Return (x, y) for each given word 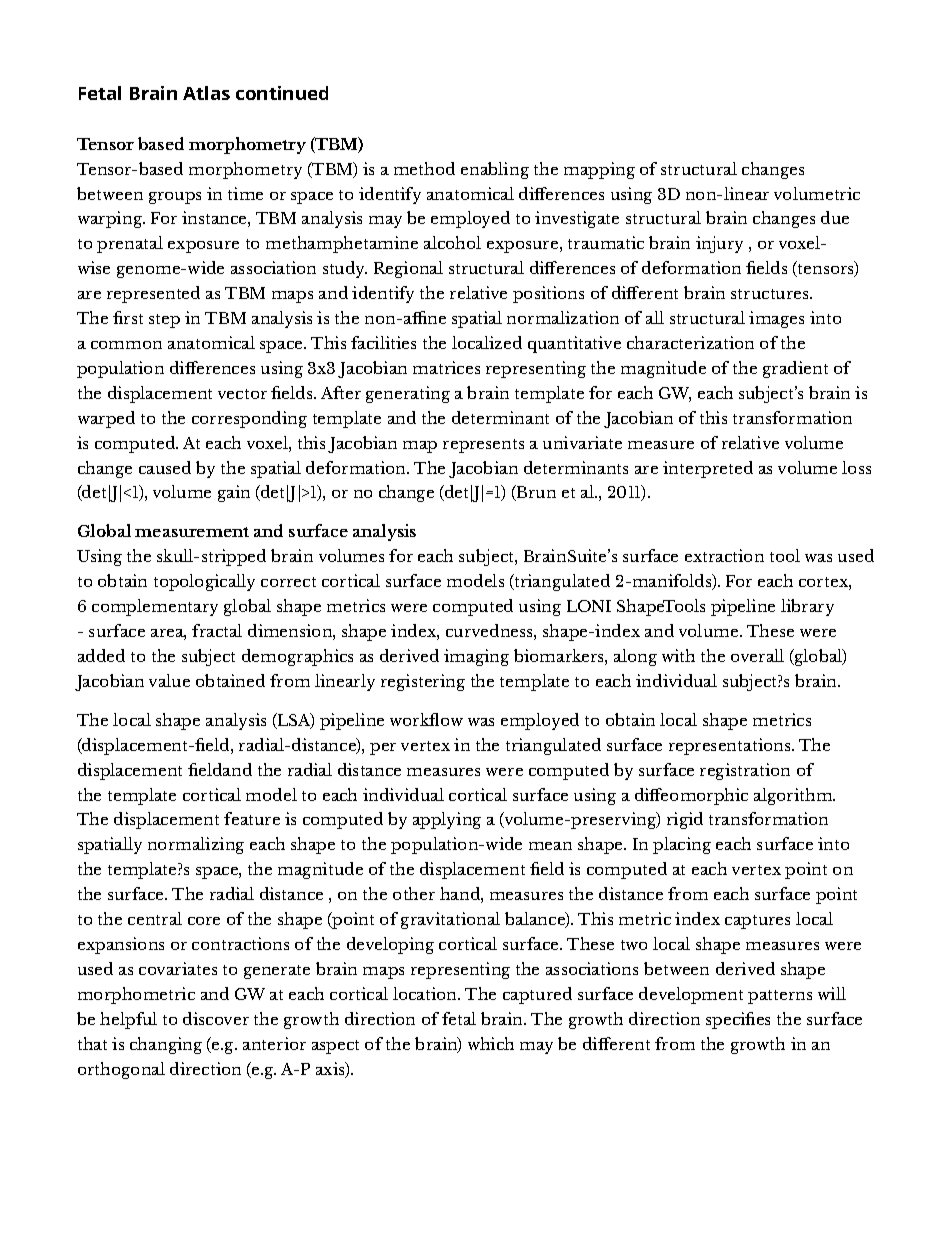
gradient (795, 369)
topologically (204, 582)
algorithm (794, 796)
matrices (446, 367)
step (164, 321)
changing (166, 1045)
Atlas (206, 93)
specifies (738, 1020)
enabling (495, 170)
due (835, 217)
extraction (724, 555)
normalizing (196, 845)
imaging (476, 657)
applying (447, 820)
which (491, 1043)
